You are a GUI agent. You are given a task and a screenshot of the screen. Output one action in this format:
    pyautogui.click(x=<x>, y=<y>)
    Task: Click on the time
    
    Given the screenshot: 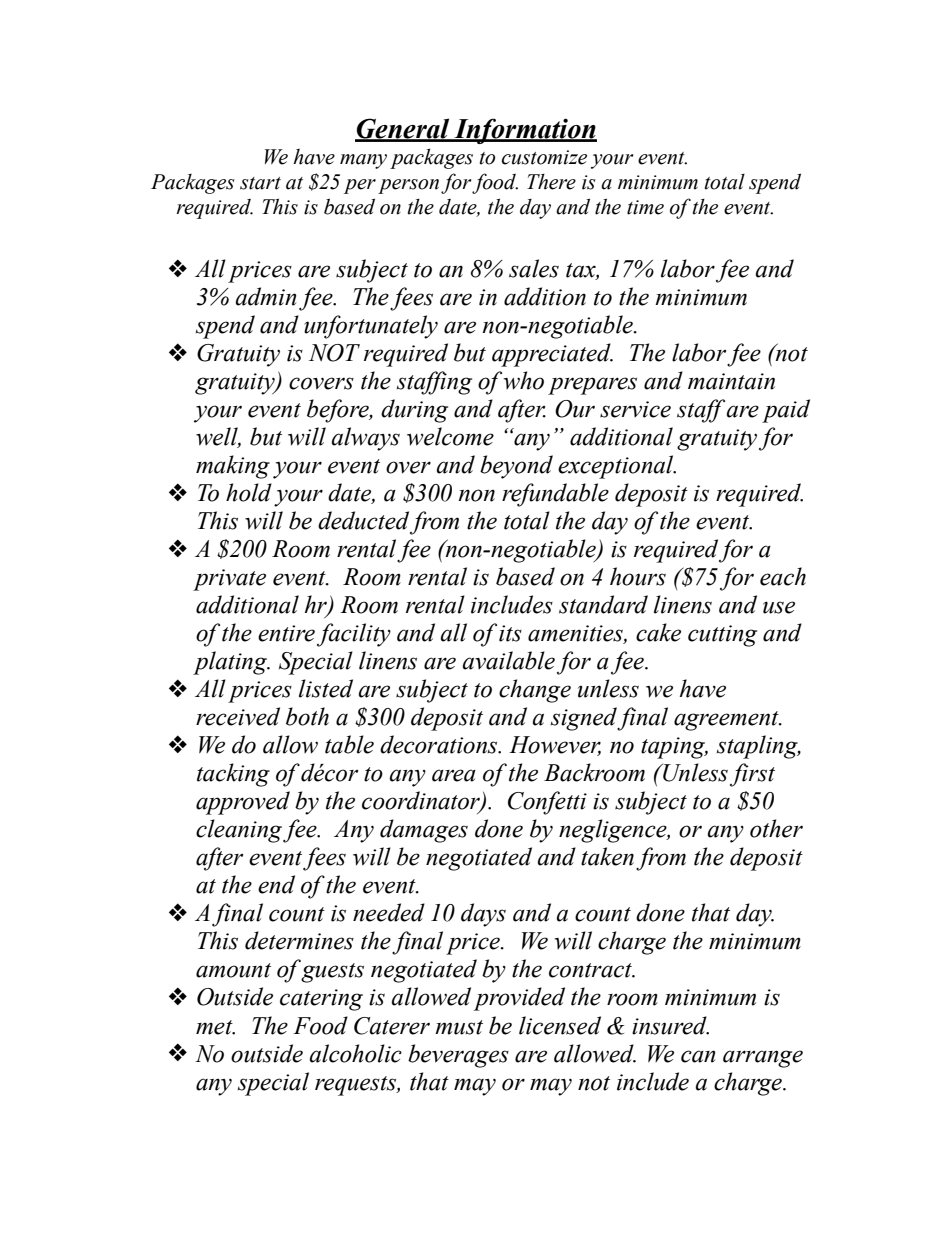 What is the action you would take?
    pyautogui.click(x=645, y=207)
